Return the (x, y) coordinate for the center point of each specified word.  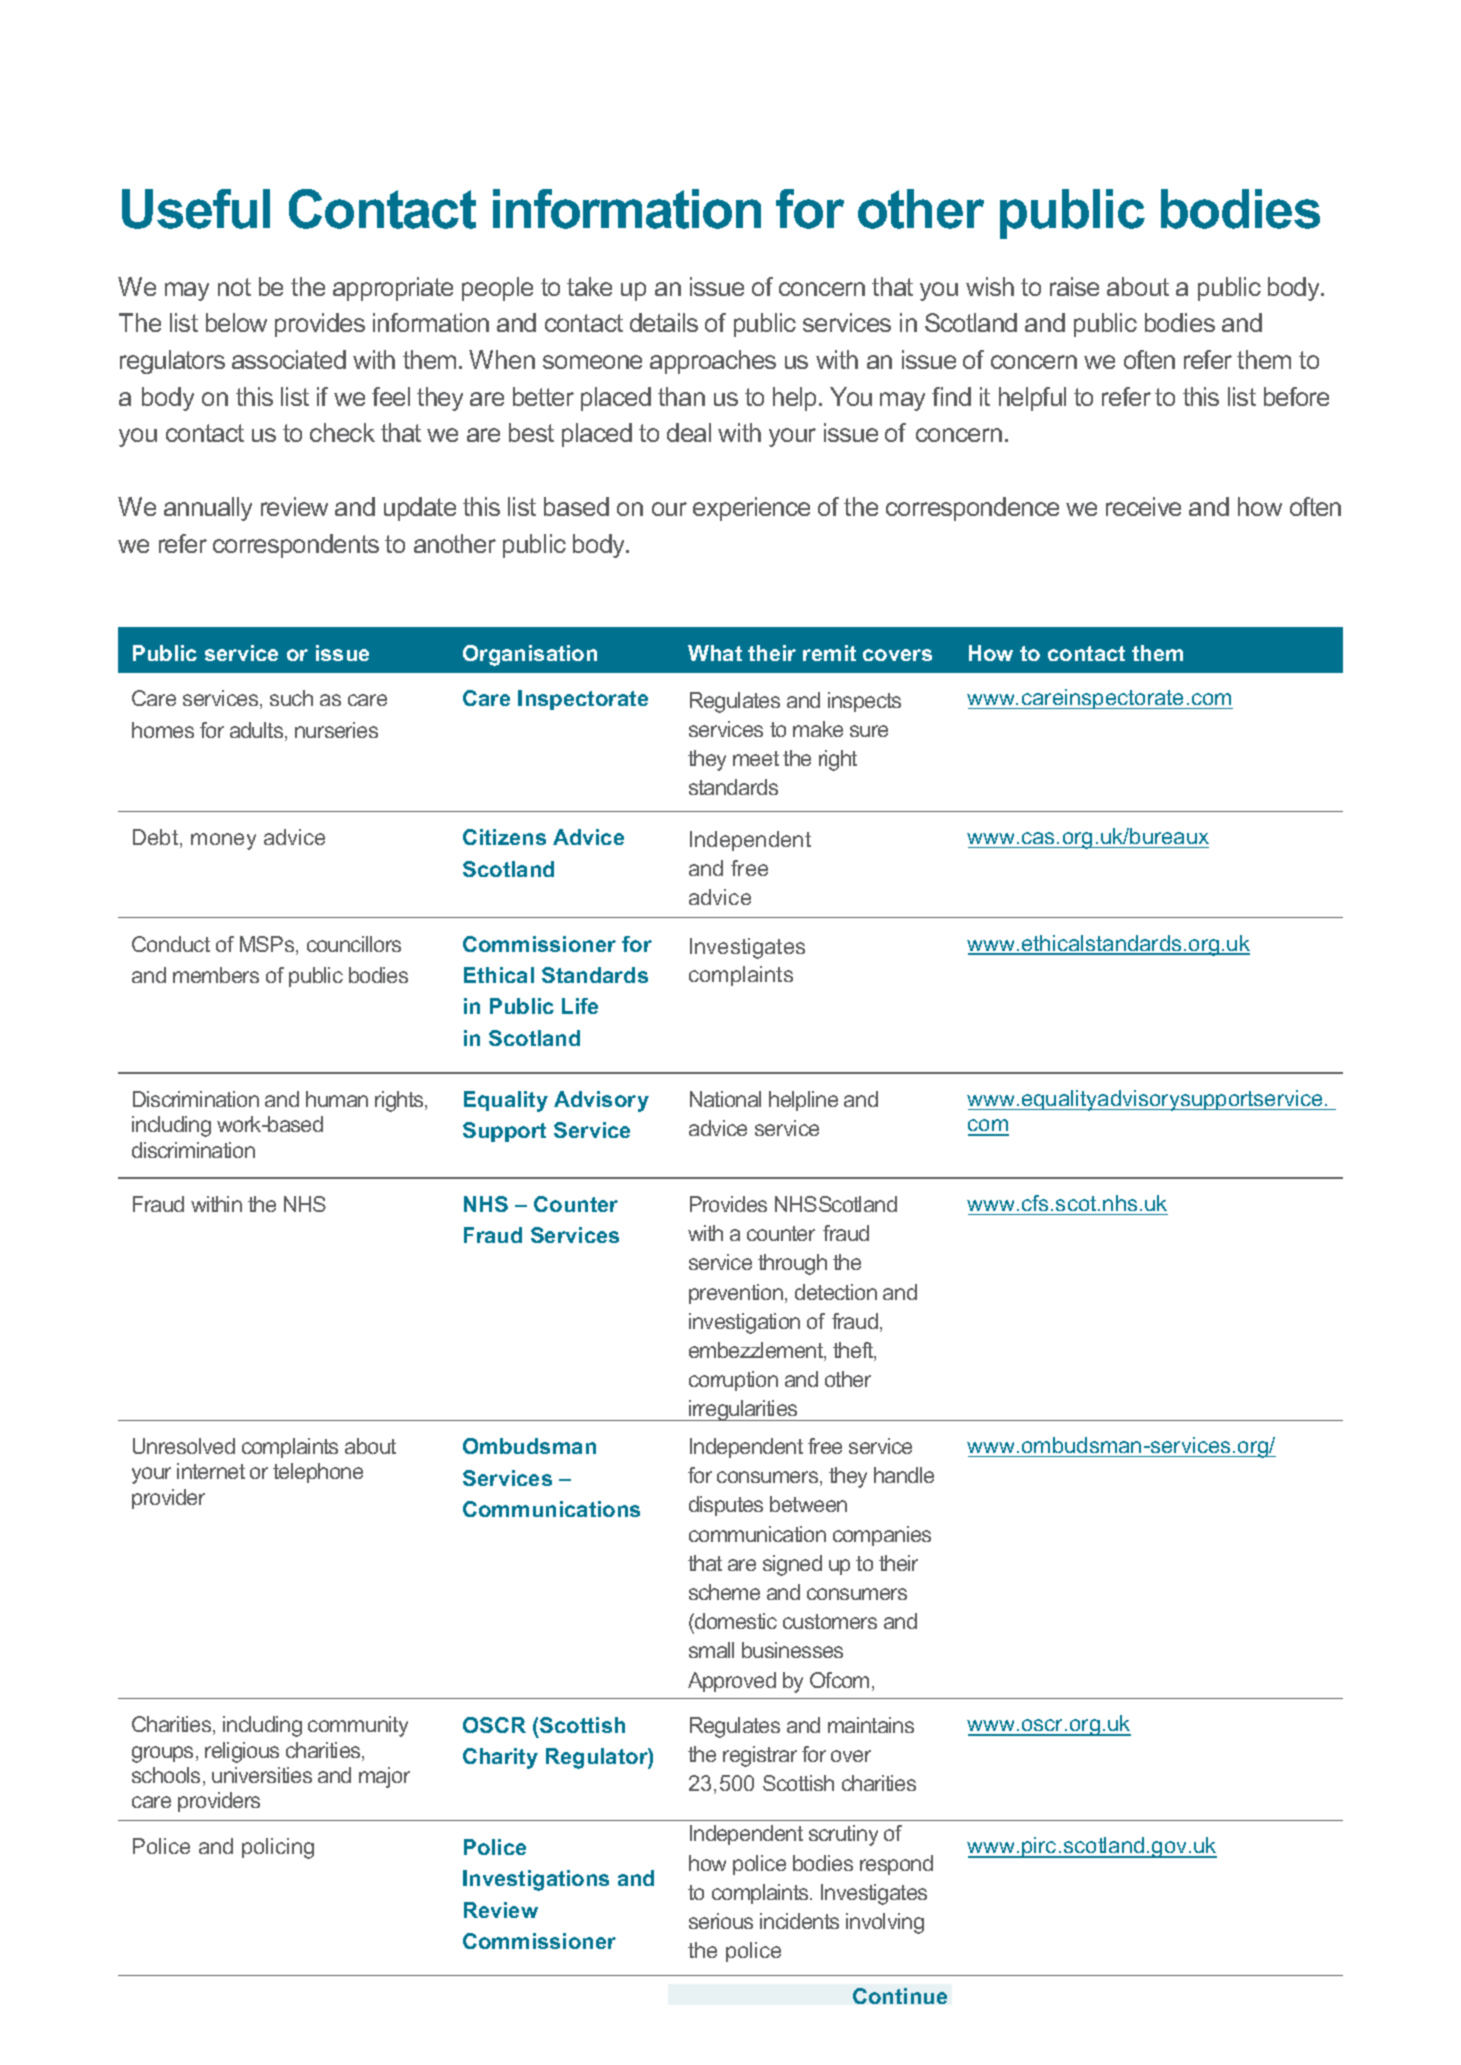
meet (756, 758)
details (664, 322)
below (236, 322)
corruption (733, 1381)
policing (278, 1848)
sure (869, 731)
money (223, 841)
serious (721, 1921)
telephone (318, 1473)
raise (1074, 286)
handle (904, 1475)
